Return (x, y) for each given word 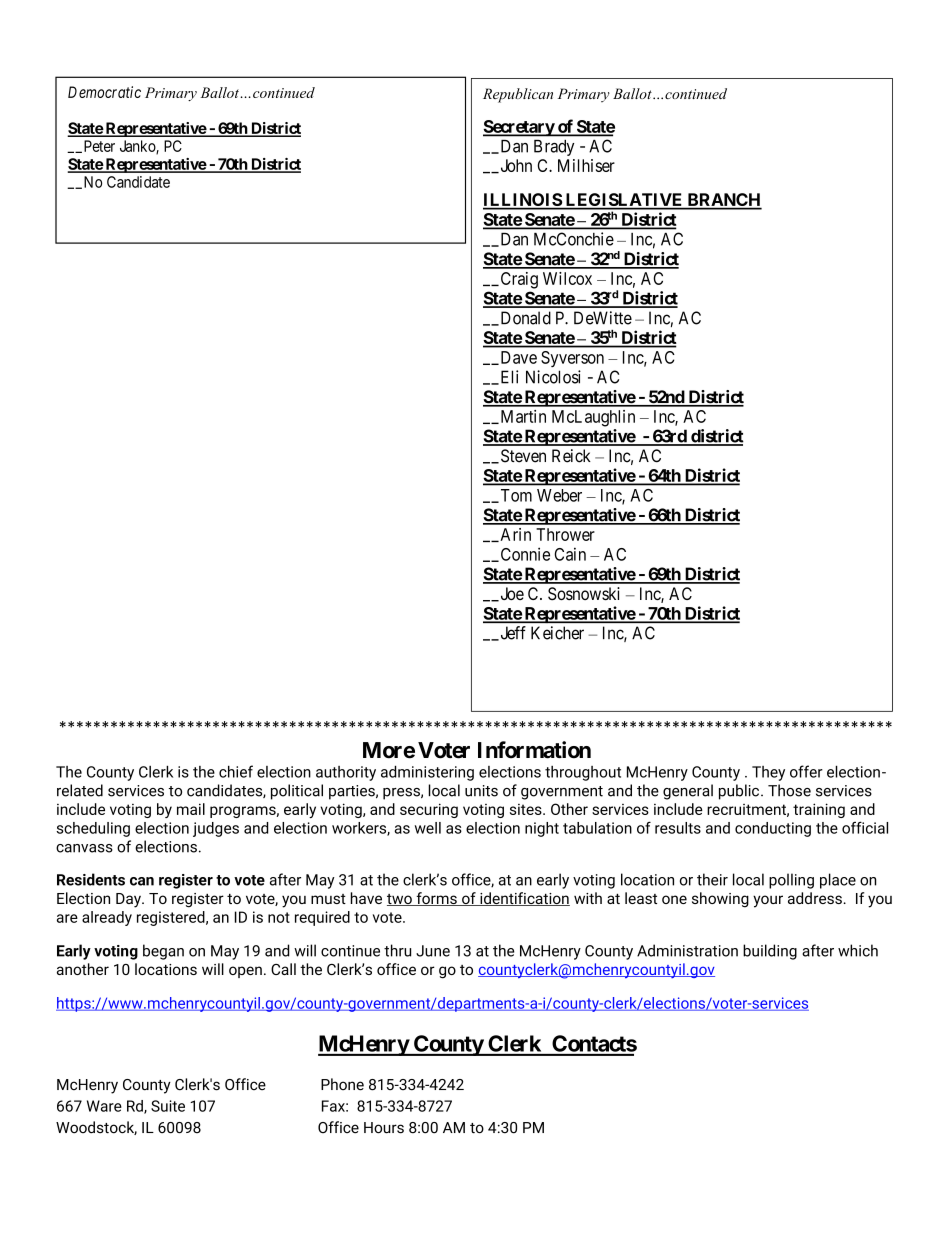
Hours (384, 1128)
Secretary (519, 128)
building (770, 952)
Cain (570, 554)
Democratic (104, 92)
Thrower (565, 534)
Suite (168, 1106)
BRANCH (723, 201)
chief (236, 771)
